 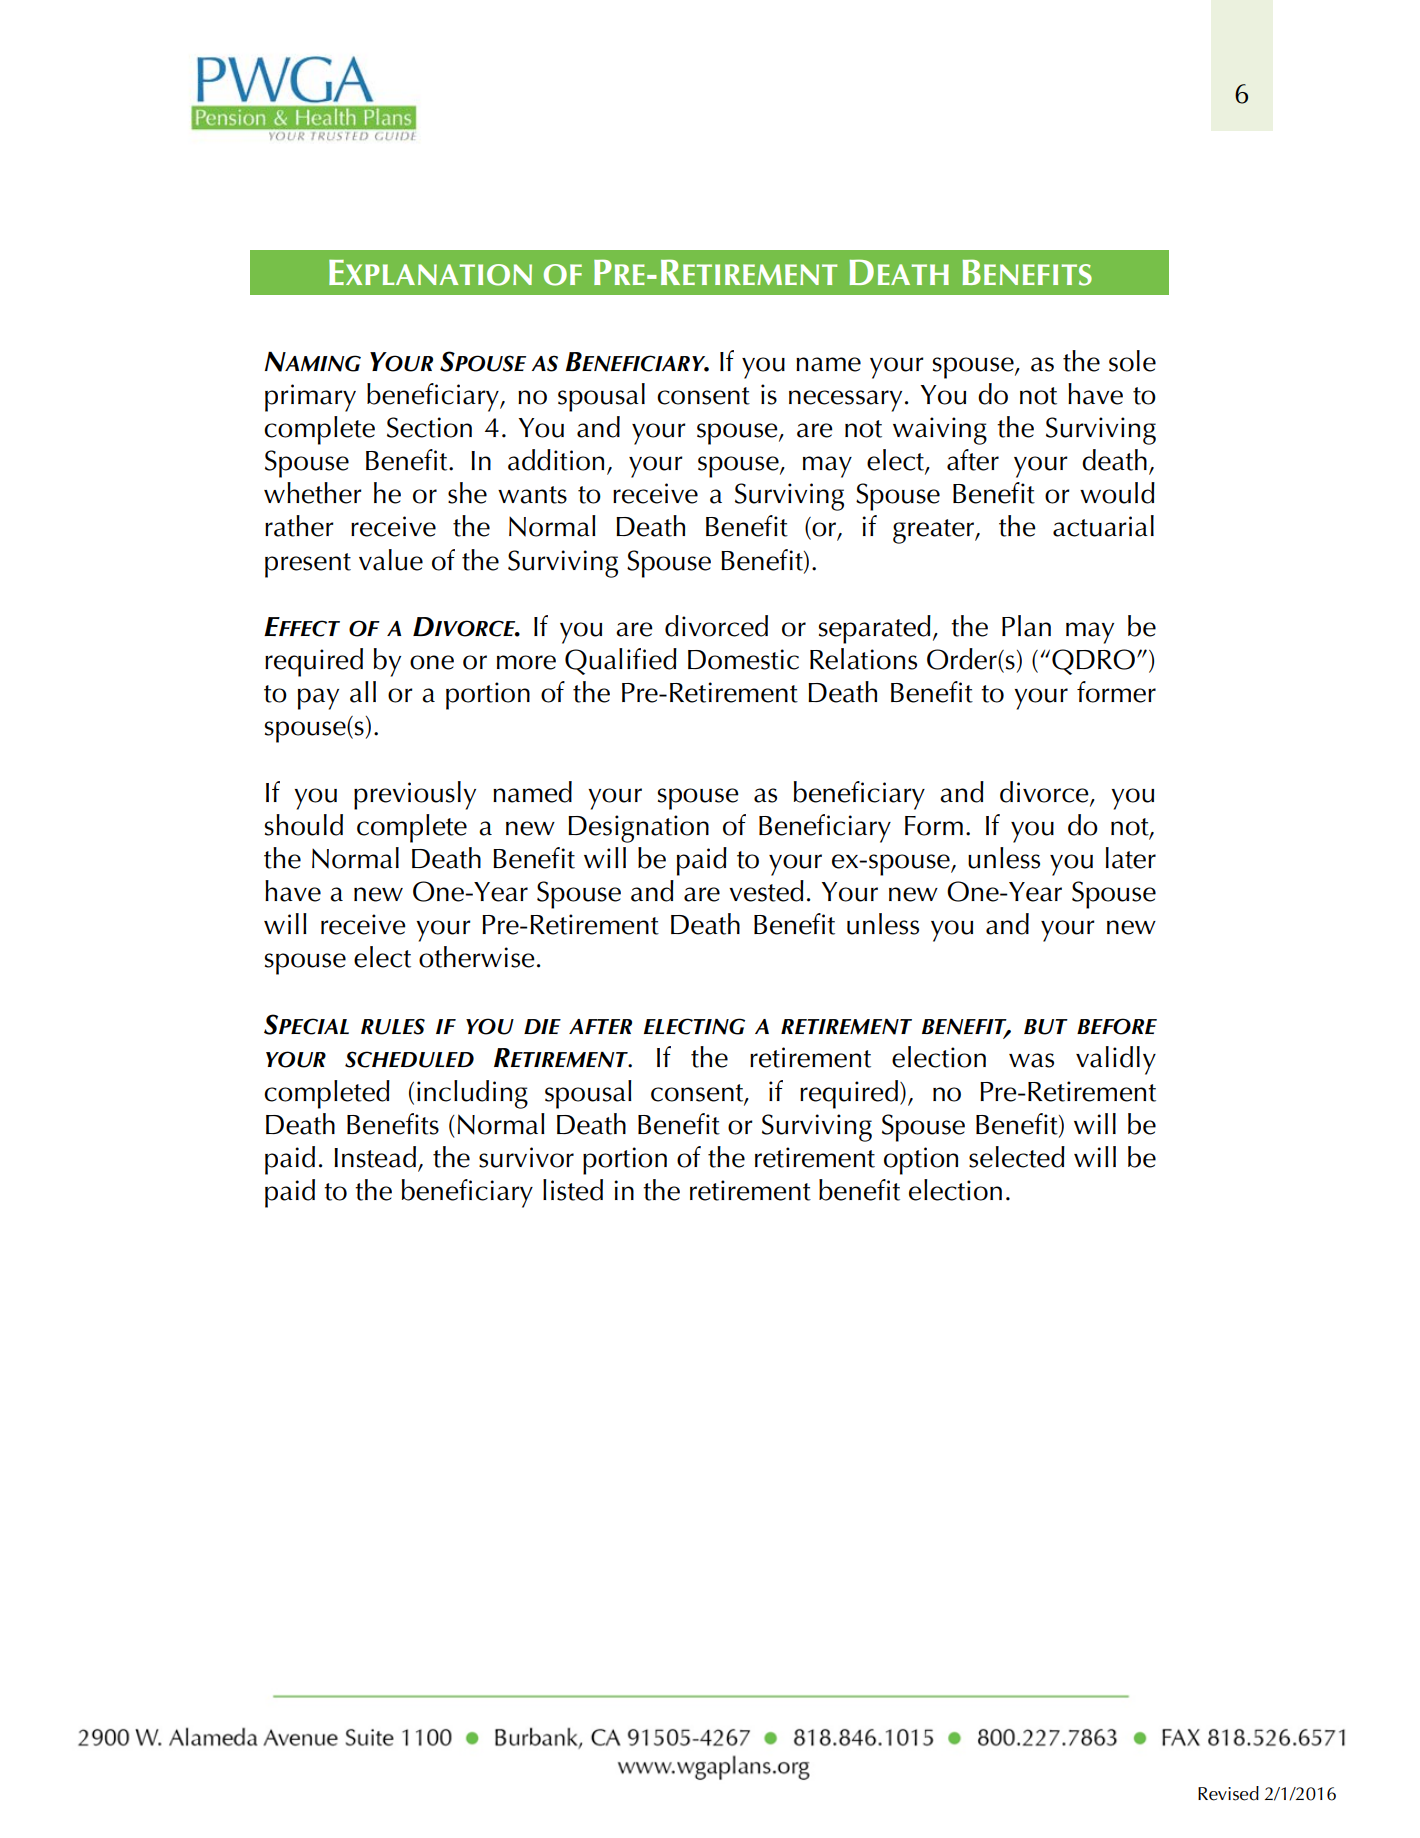 I want to click on actuarial, so click(x=1103, y=526).
